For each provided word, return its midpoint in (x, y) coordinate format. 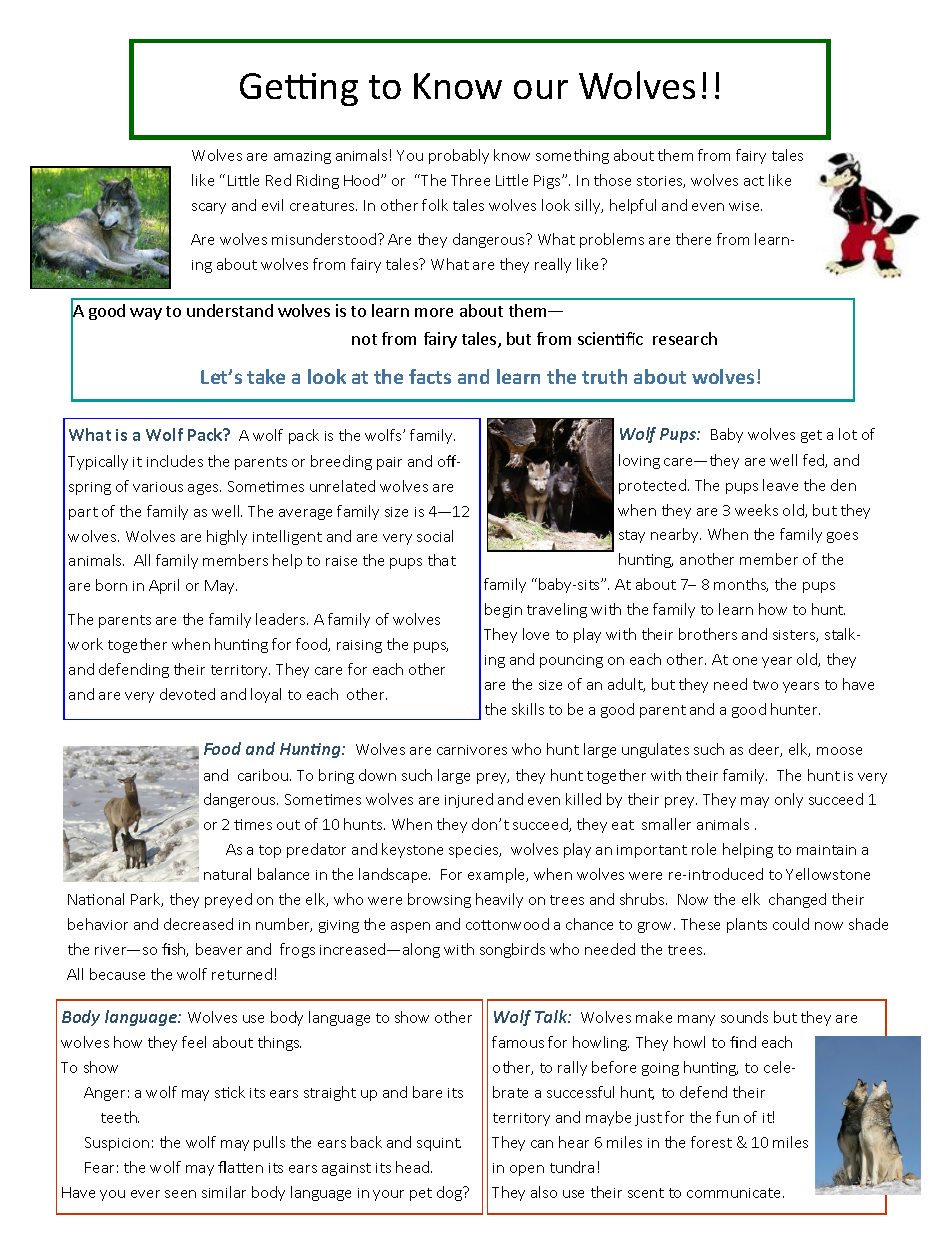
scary (209, 208)
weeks (756, 510)
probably (459, 156)
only (789, 800)
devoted (187, 694)
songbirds (512, 950)
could (791, 924)
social (435, 536)
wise (745, 206)
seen (180, 1194)
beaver (219, 949)
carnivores (472, 750)
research (685, 338)
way (146, 314)
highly (227, 537)
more (434, 312)
